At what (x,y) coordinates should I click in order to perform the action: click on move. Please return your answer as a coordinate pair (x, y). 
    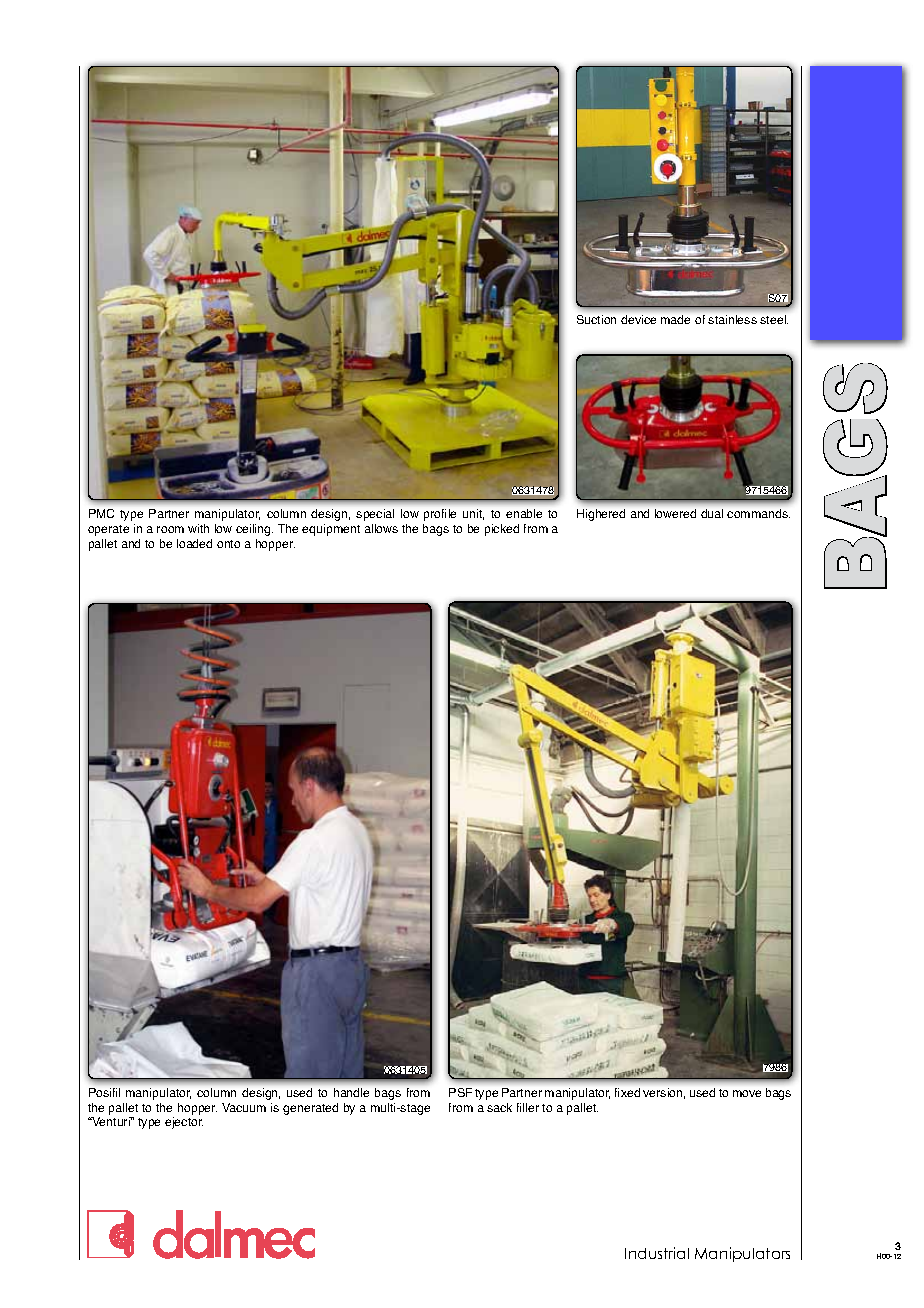
    Looking at the image, I should click on (747, 1093).
